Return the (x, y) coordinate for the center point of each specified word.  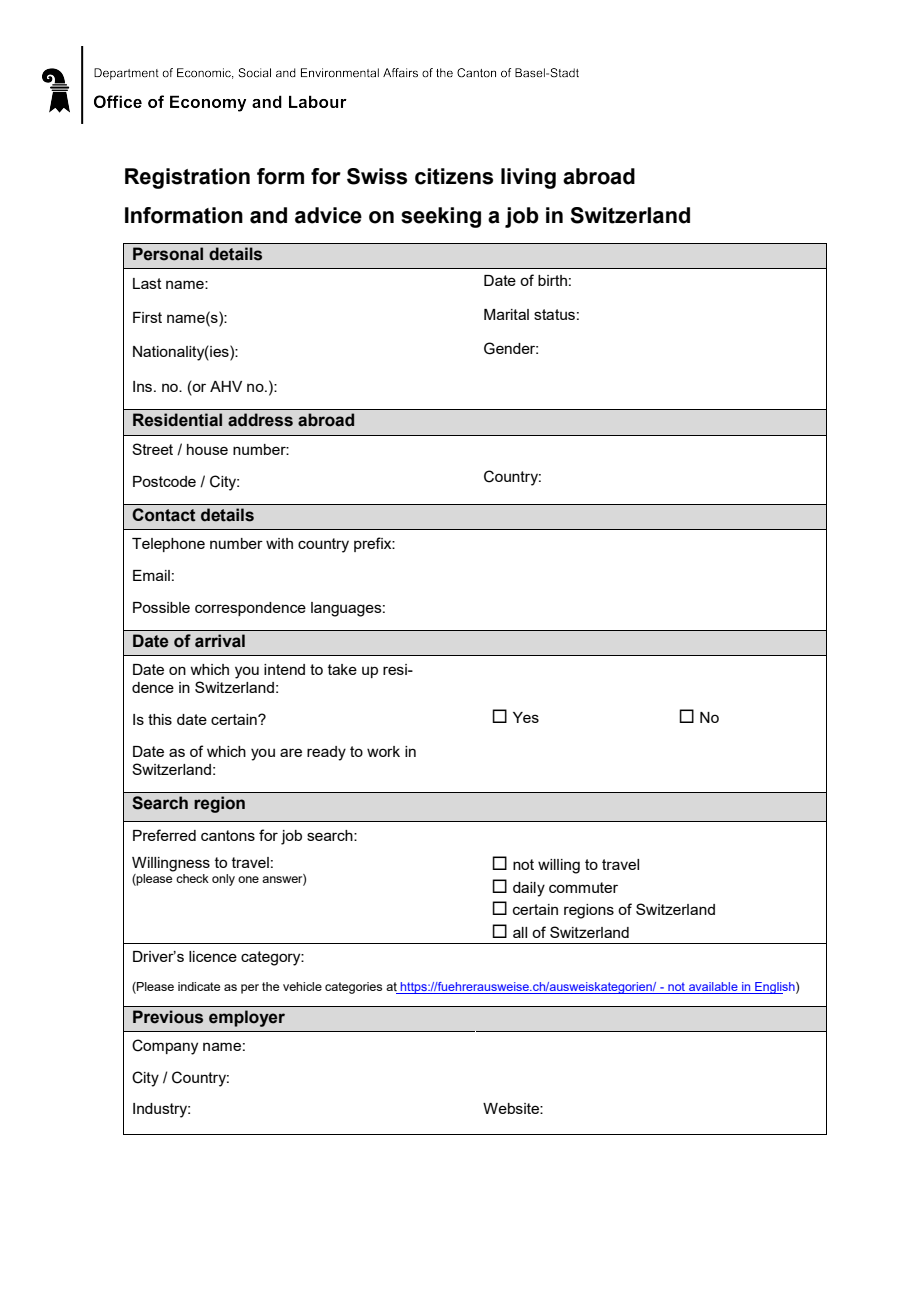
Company (165, 1047)
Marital (506, 314)
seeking (441, 217)
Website (512, 1108)
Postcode (164, 481)
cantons (228, 835)
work (383, 751)
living (528, 178)
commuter (583, 887)
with (279, 543)
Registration (187, 178)
